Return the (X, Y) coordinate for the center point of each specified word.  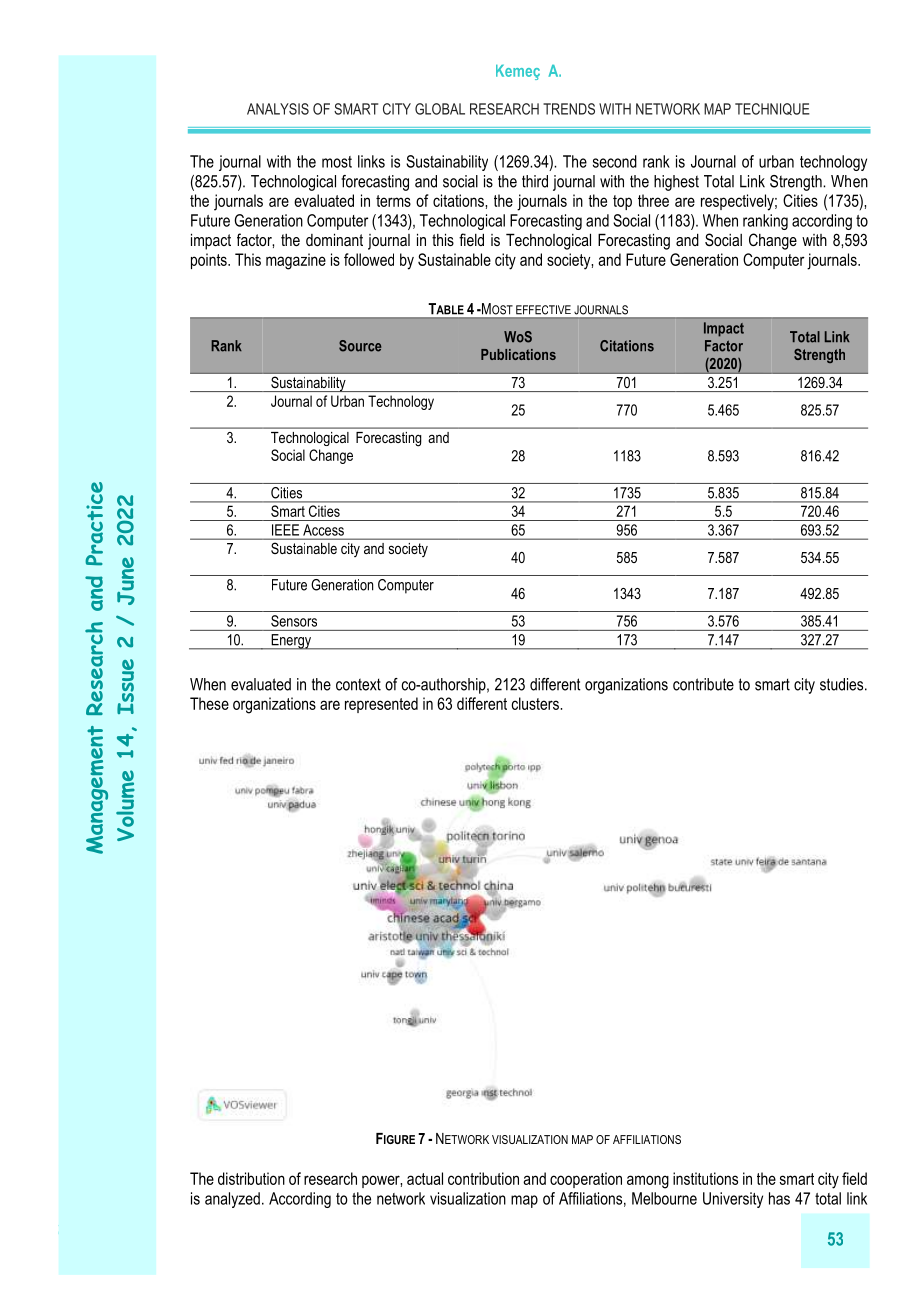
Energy (291, 642)
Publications (518, 354)
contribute (703, 684)
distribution (251, 1178)
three (653, 200)
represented (381, 705)
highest (676, 183)
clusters (536, 703)
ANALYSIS (278, 109)
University (733, 1200)
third (535, 181)
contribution (483, 1178)
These (209, 703)
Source (360, 346)
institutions (705, 1178)
